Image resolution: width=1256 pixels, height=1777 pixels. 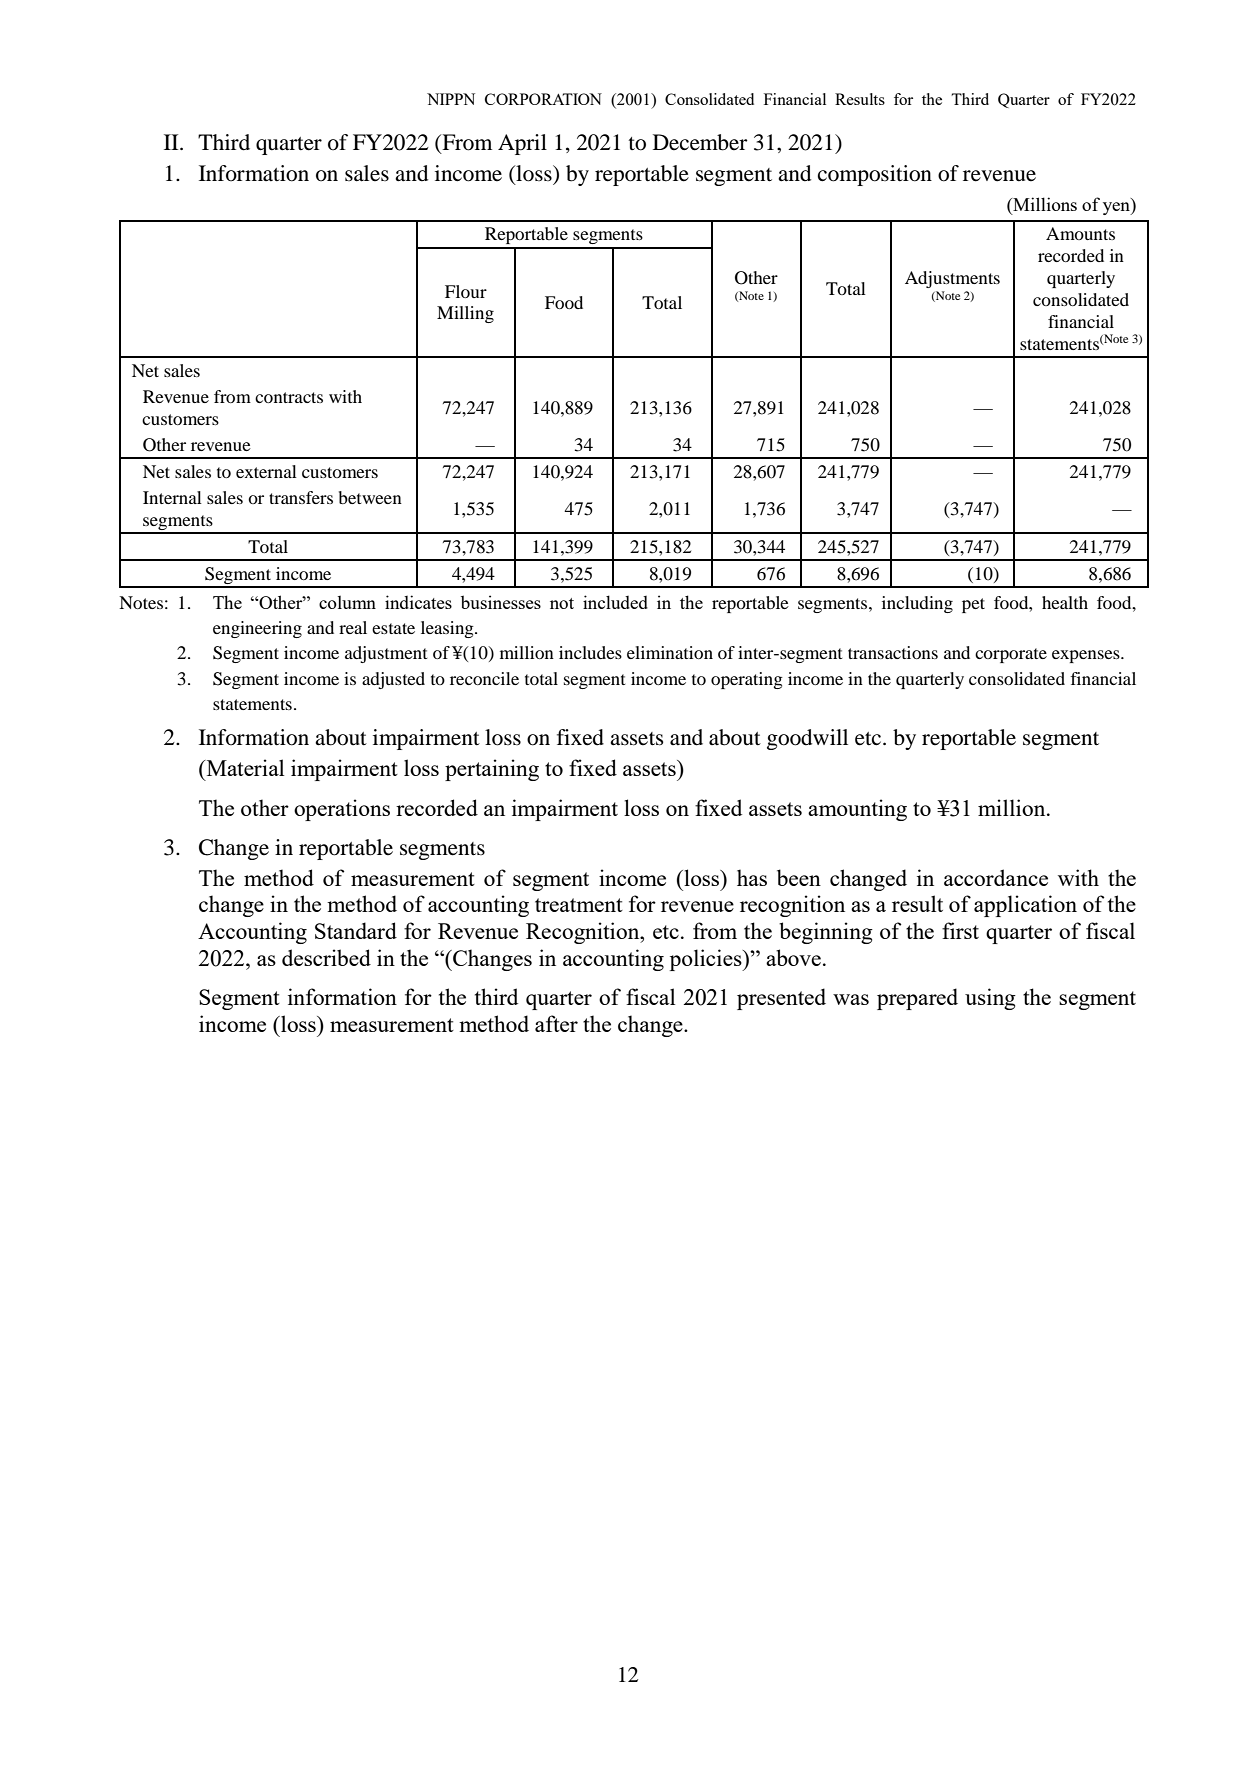 What do you see at coordinates (875, 175) in the screenshot?
I see `composition` at bounding box center [875, 175].
